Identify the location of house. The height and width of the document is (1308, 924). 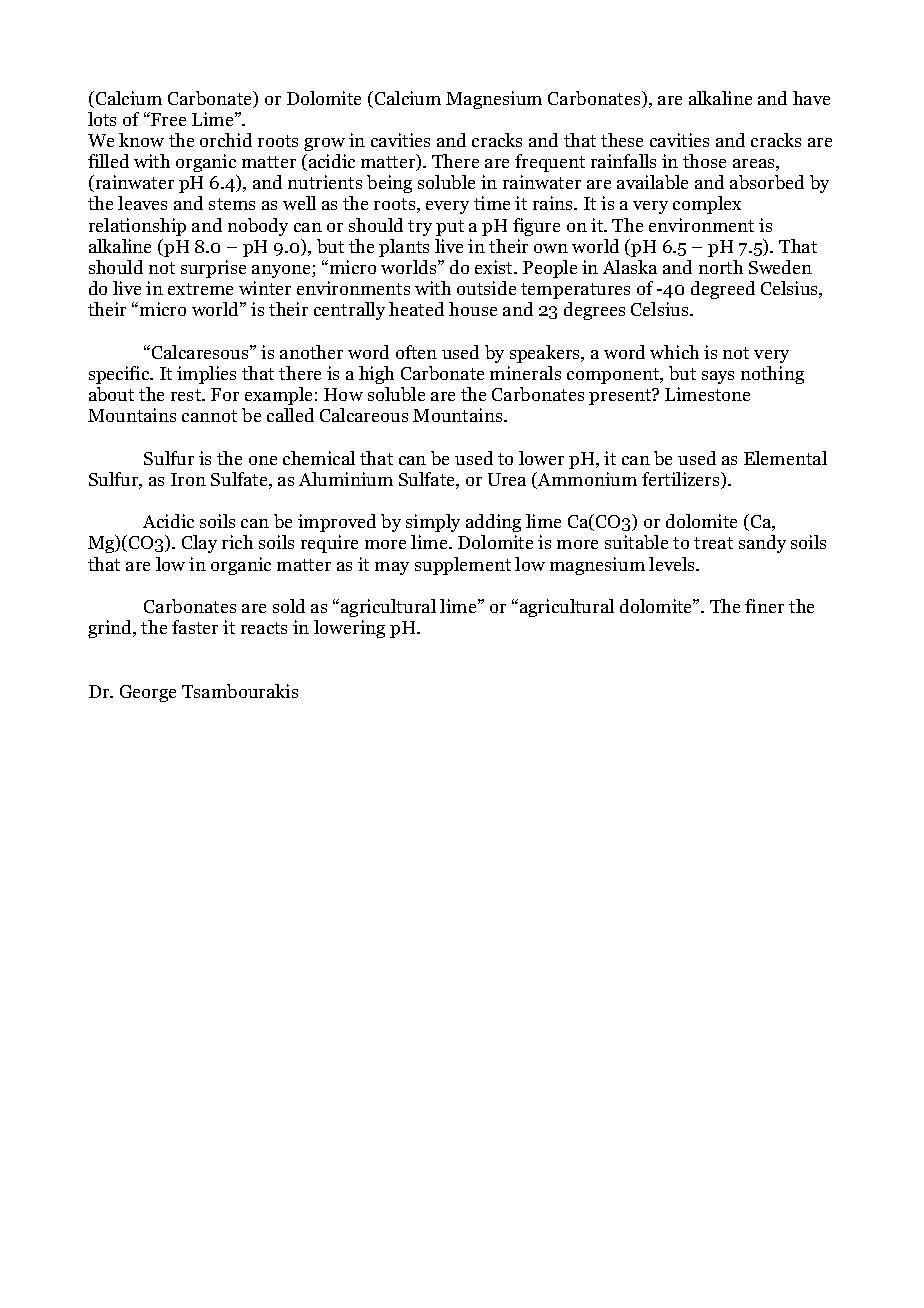
(473, 309).
